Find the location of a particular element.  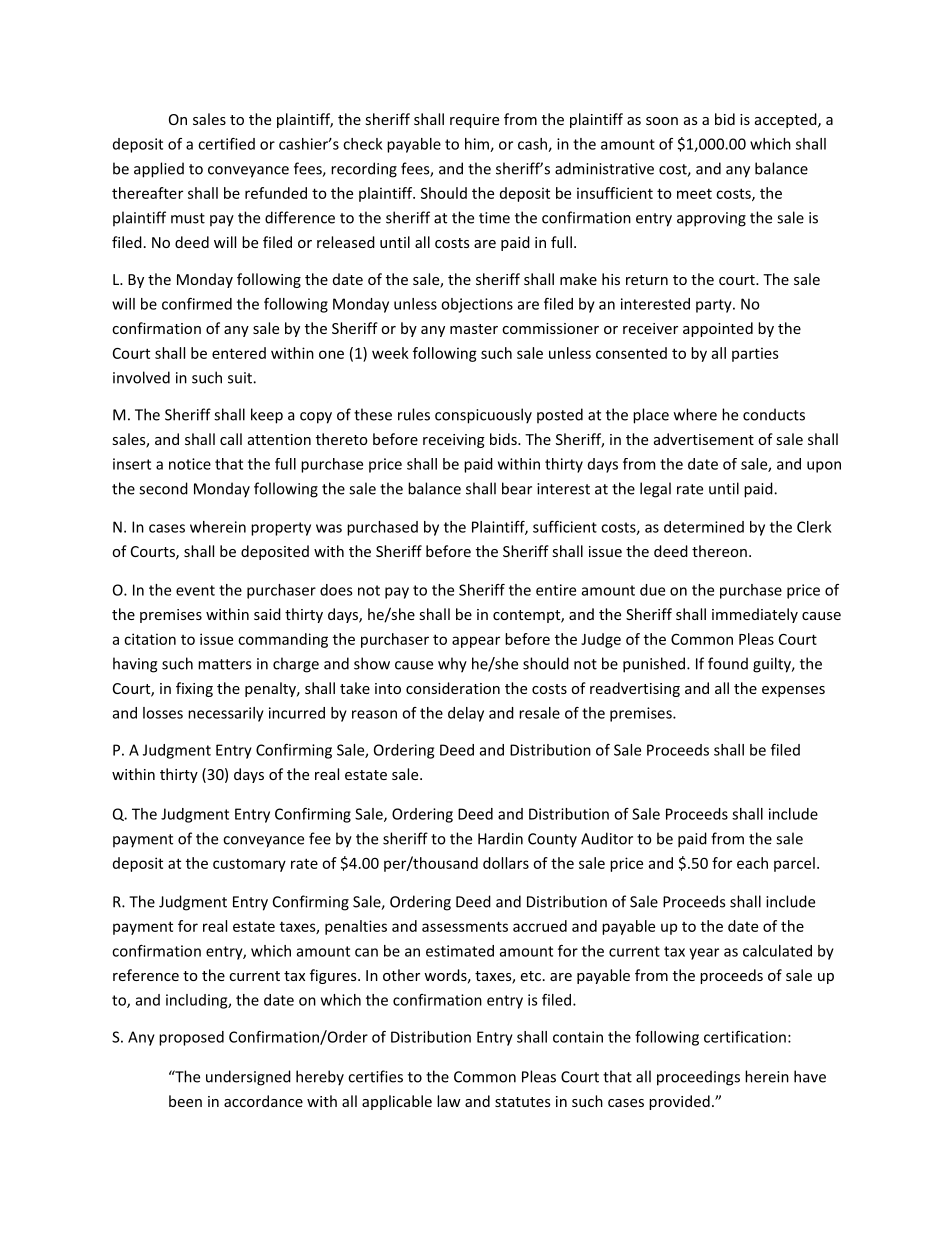

delay is located at coordinates (466, 714).
